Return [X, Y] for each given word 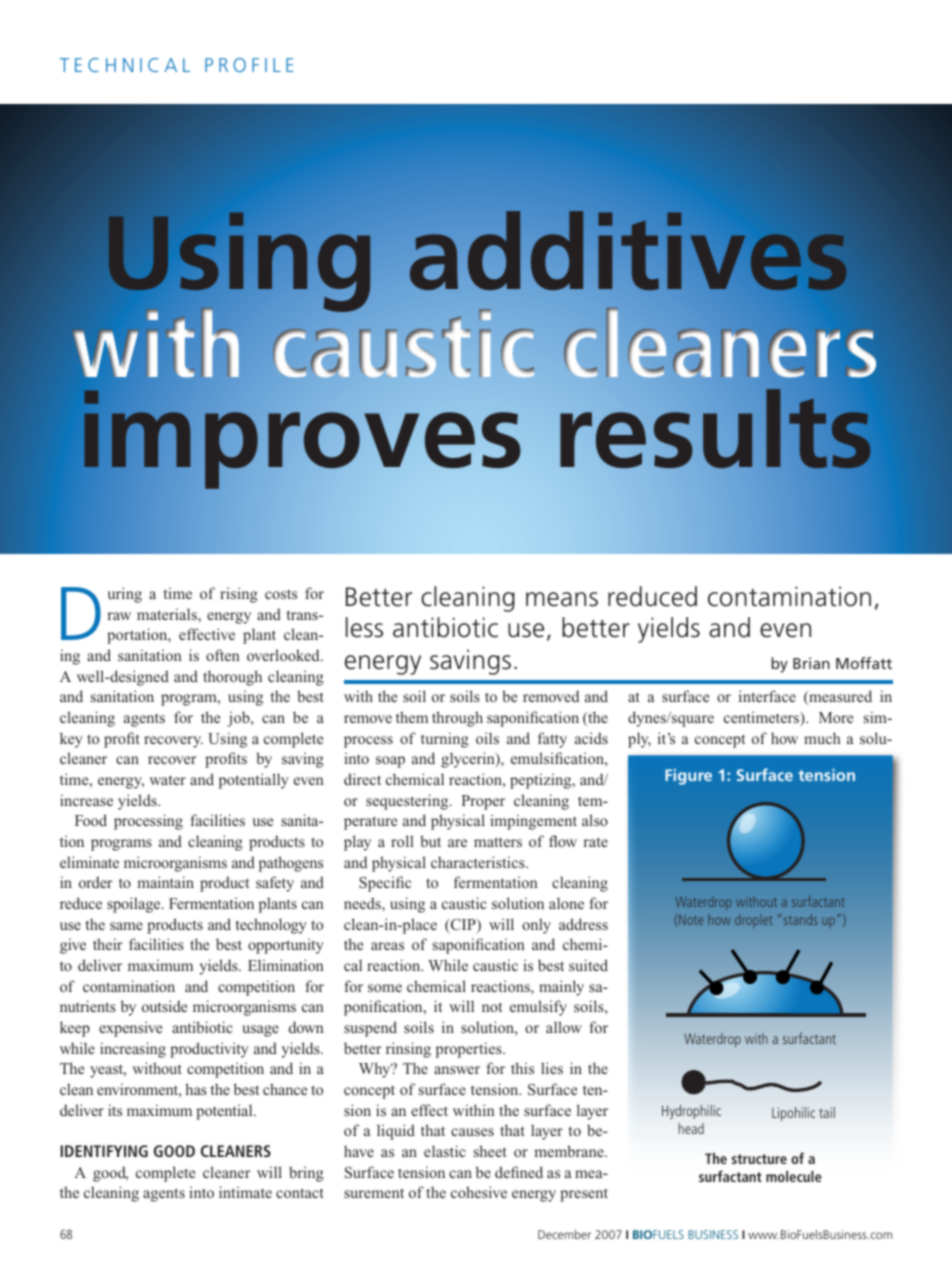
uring [124, 595]
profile [249, 65]
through [457, 719]
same [126, 926]
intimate [245, 1192]
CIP [463, 926]
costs [281, 594]
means [562, 599]
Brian [811, 663]
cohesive [479, 1192]
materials [168, 615]
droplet [753, 921]
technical [125, 65]
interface [767, 696]
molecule [794, 1176]
